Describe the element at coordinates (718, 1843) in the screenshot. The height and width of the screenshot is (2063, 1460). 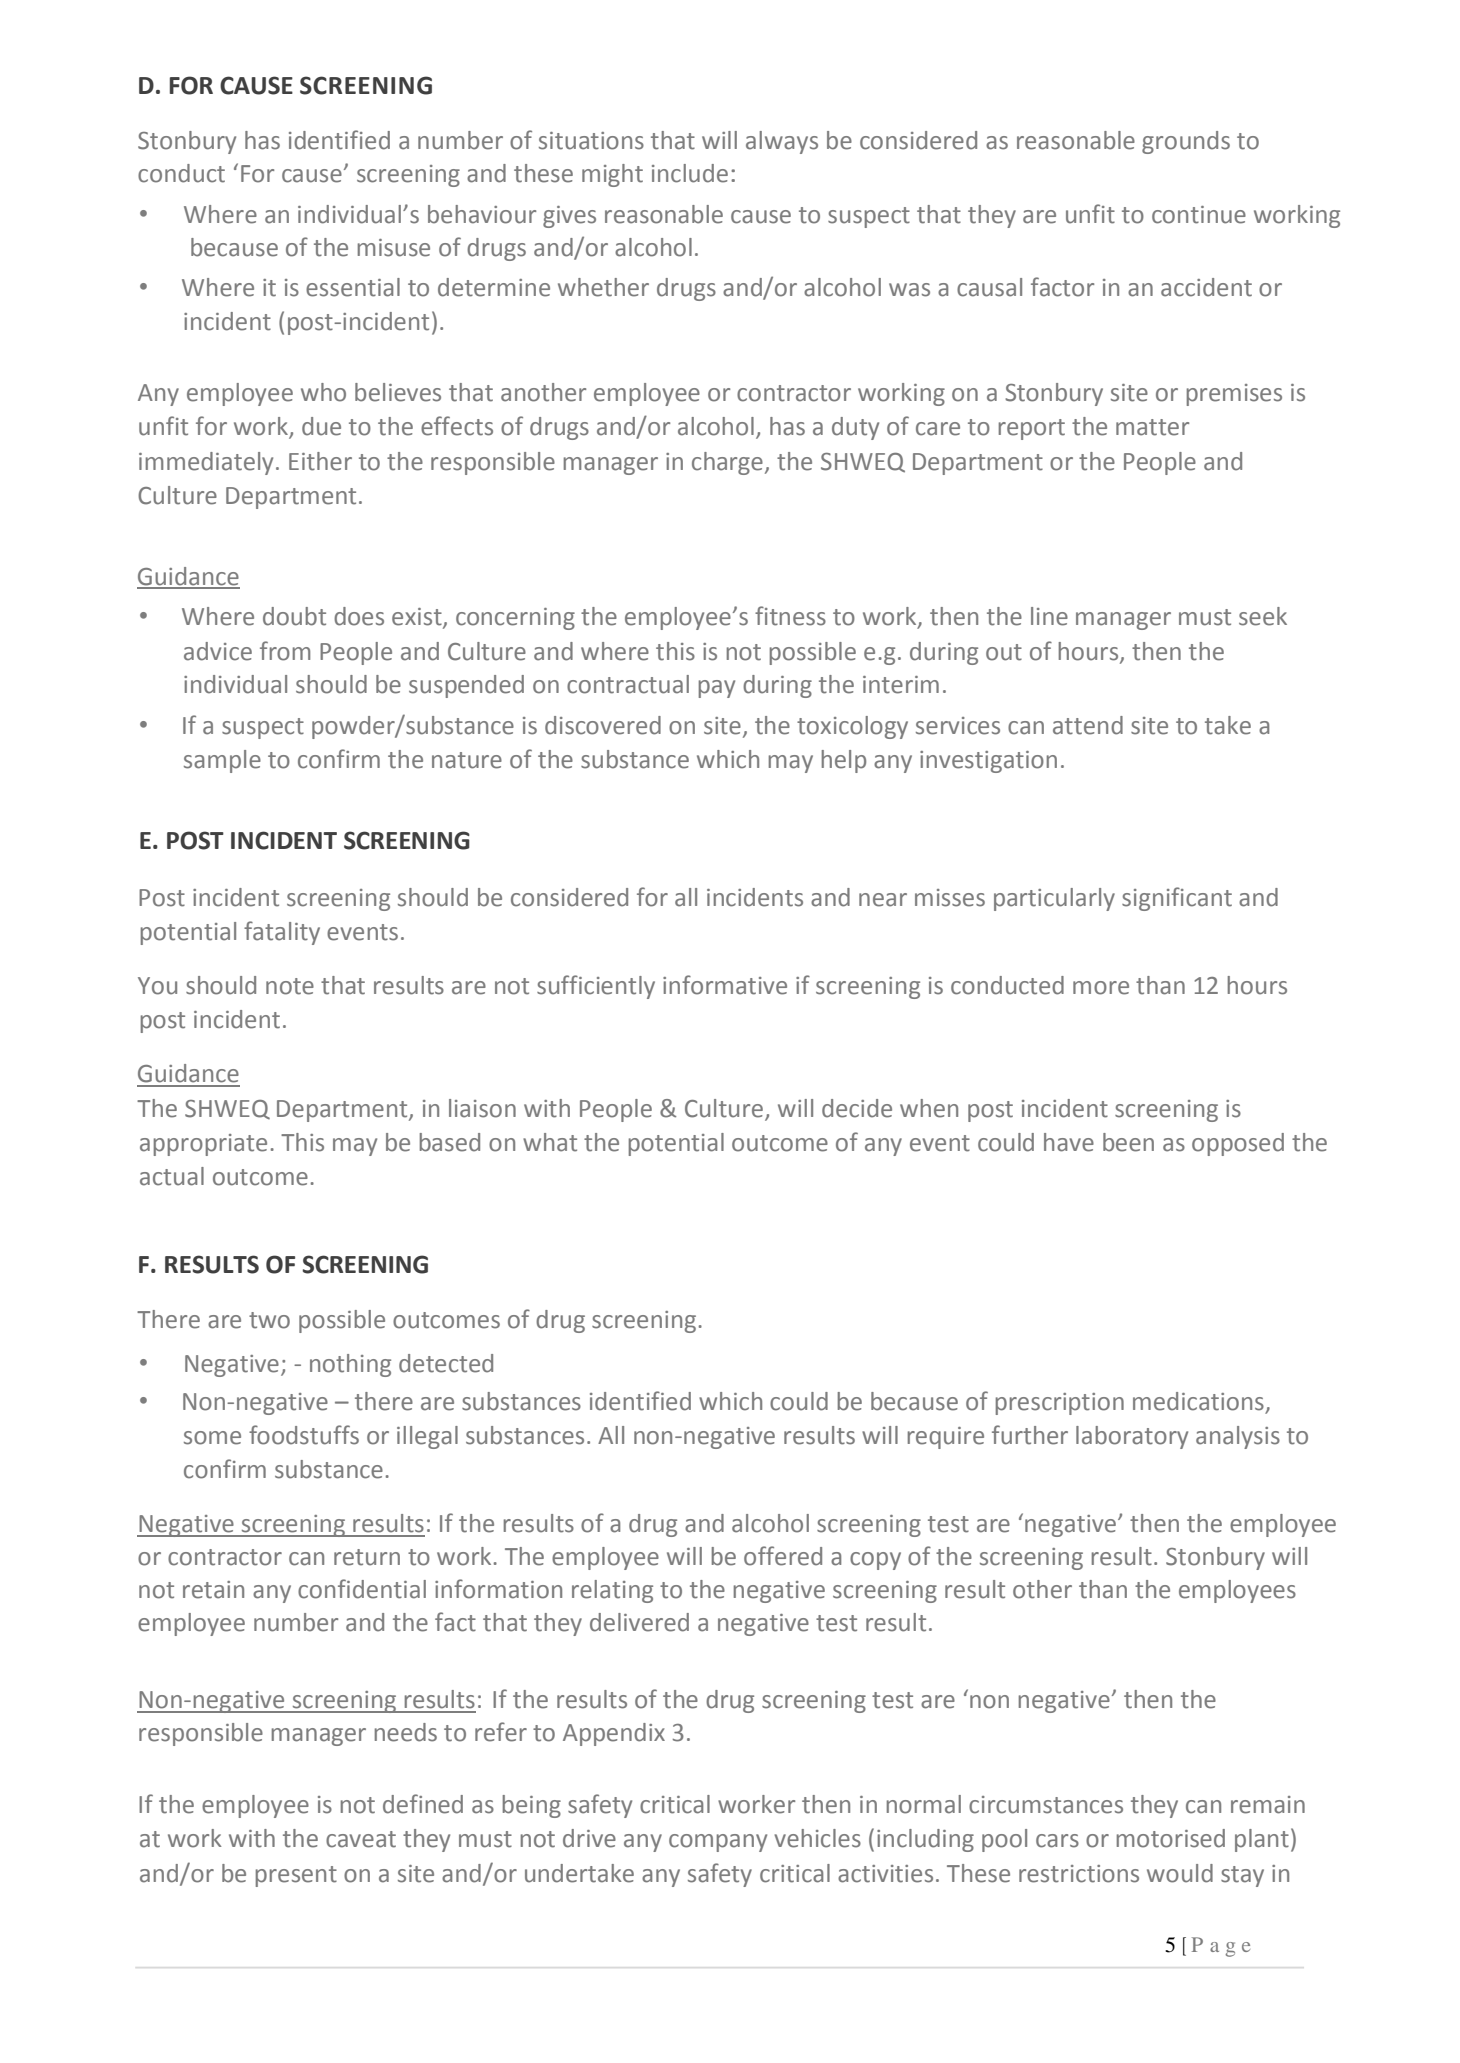
I see `company` at that location.
